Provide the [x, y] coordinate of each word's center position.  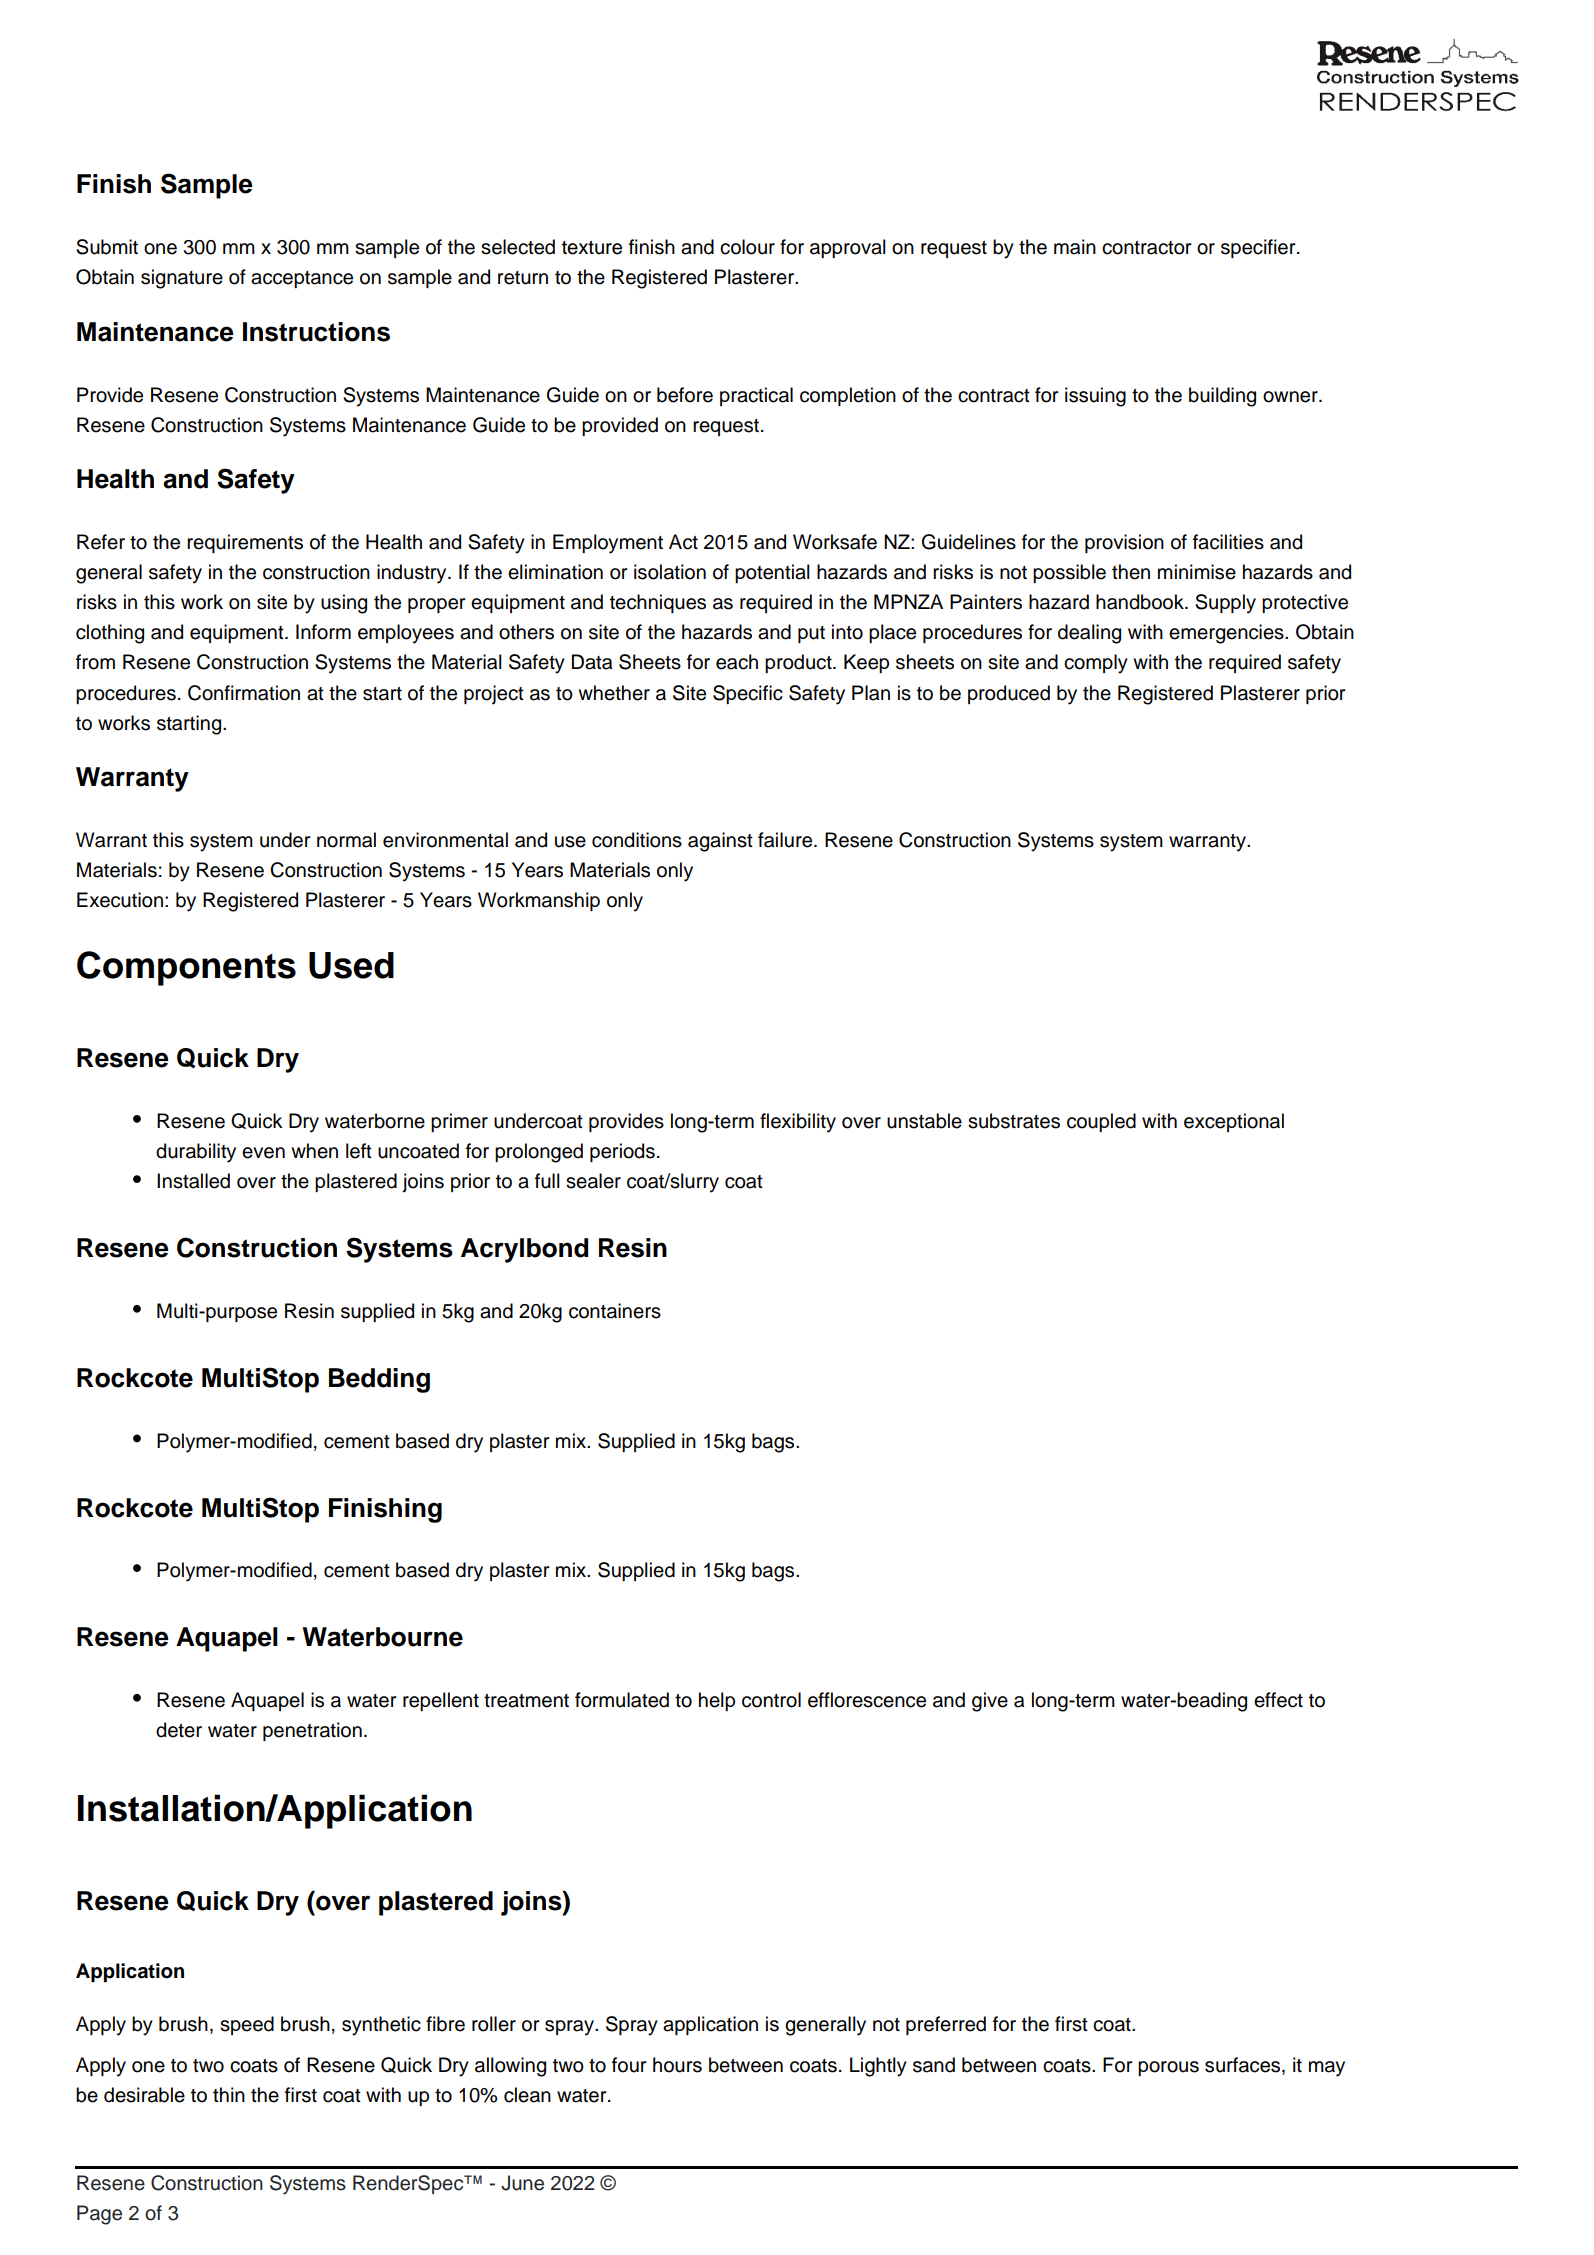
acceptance [302, 279]
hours [677, 2065]
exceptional [1234, 1122]
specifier [1259, 248]
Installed [193, 1181]
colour [747, 247]
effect [1278, 1700]
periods [622, 1152]
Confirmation [244, 693]
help [717, 1701]
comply [1096, 664]
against [720, 842]
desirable [144, 2095]
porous [1168, 2068]
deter [179, 1730]
